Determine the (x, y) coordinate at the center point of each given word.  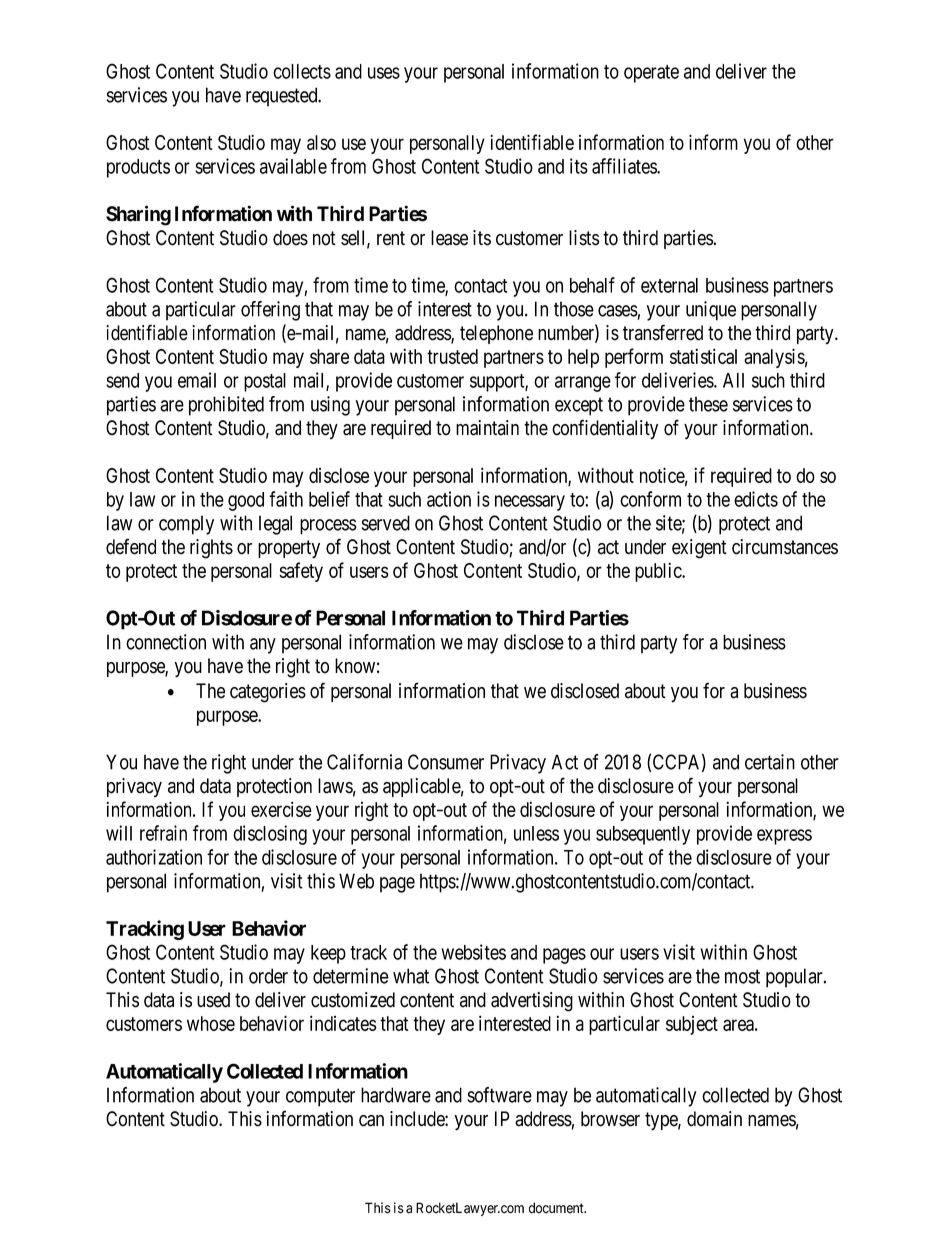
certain (770, 762)
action (449, 499)
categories (268, 693)
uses (384, 73)
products (138, 168)
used (213, 1000)
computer (320, 1097)
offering (270, 311)
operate (651, 74)
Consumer (446, 762)
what (411, 976)
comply (186, 525)
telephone (496, 334)
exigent (699, 549)
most (742, 976)
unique (711, 311)
